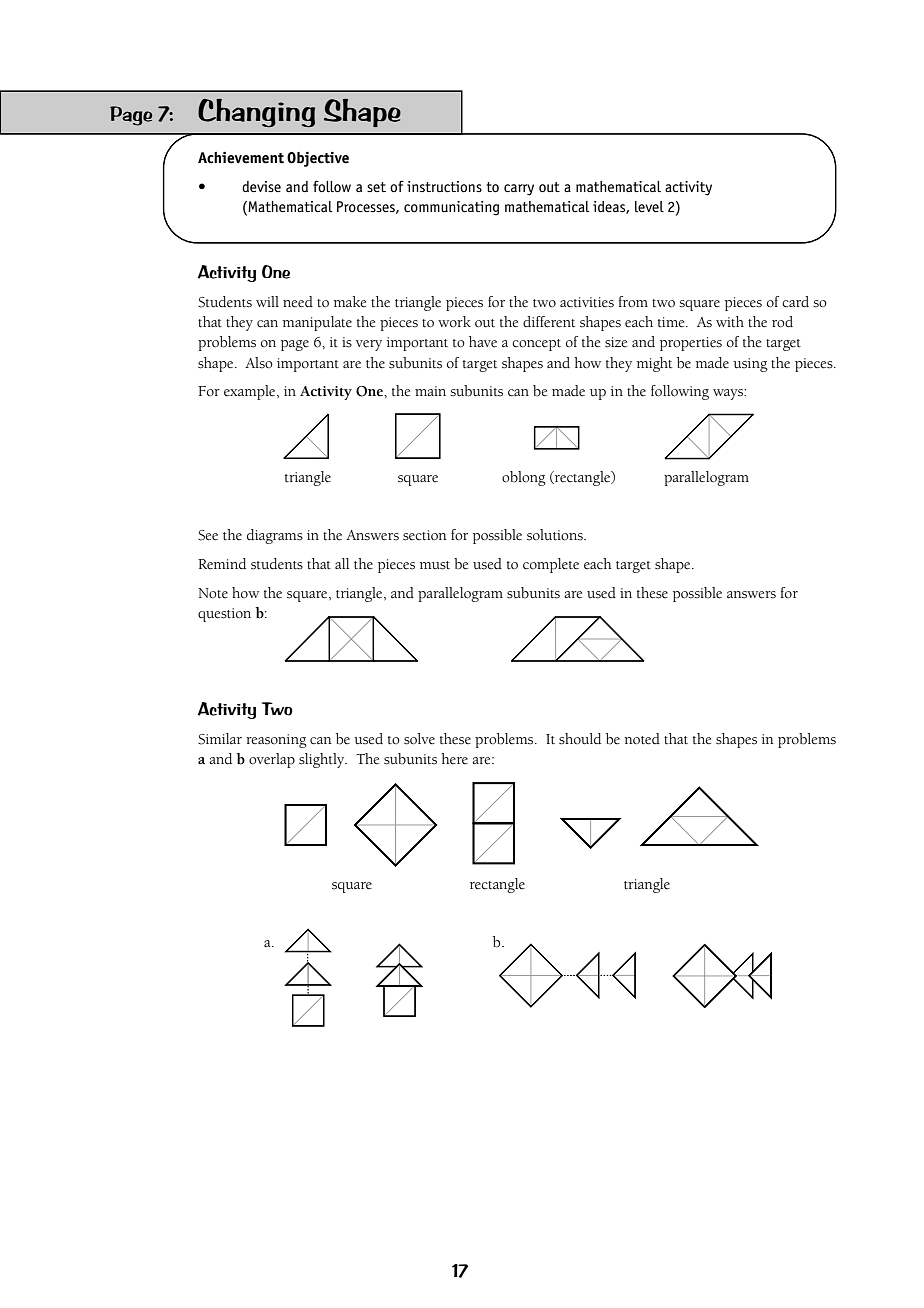  Describe the element at coordinates (524, 478) in the screenshot. I see `oblong` at that location.
